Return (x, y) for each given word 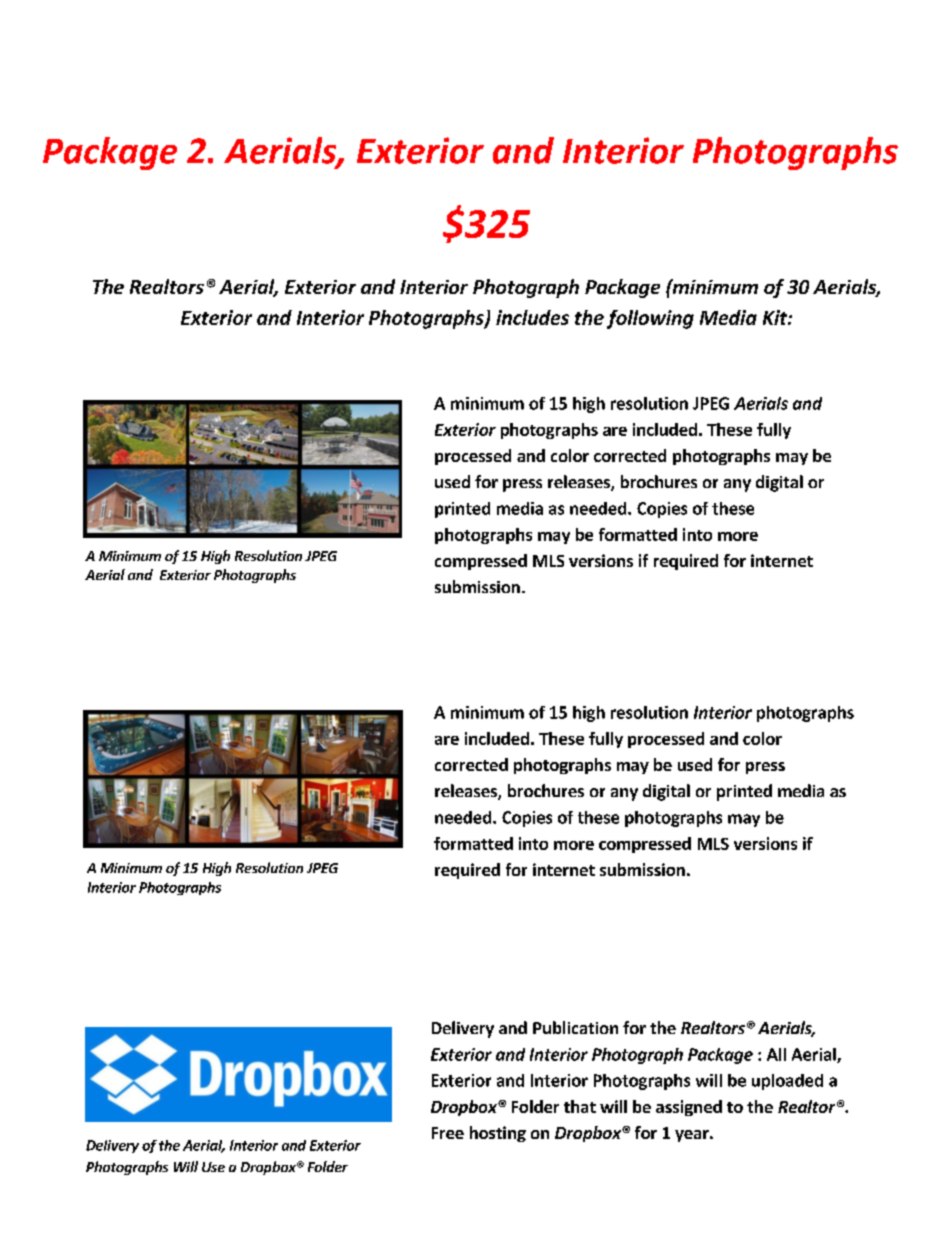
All (776, 1054)
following (650, 319)
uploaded (787, 1082)
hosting (498, 1134)
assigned (689, 1108)
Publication (575, 1027)
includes (532, 317)
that (580, 1106)
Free (448, 1133)
